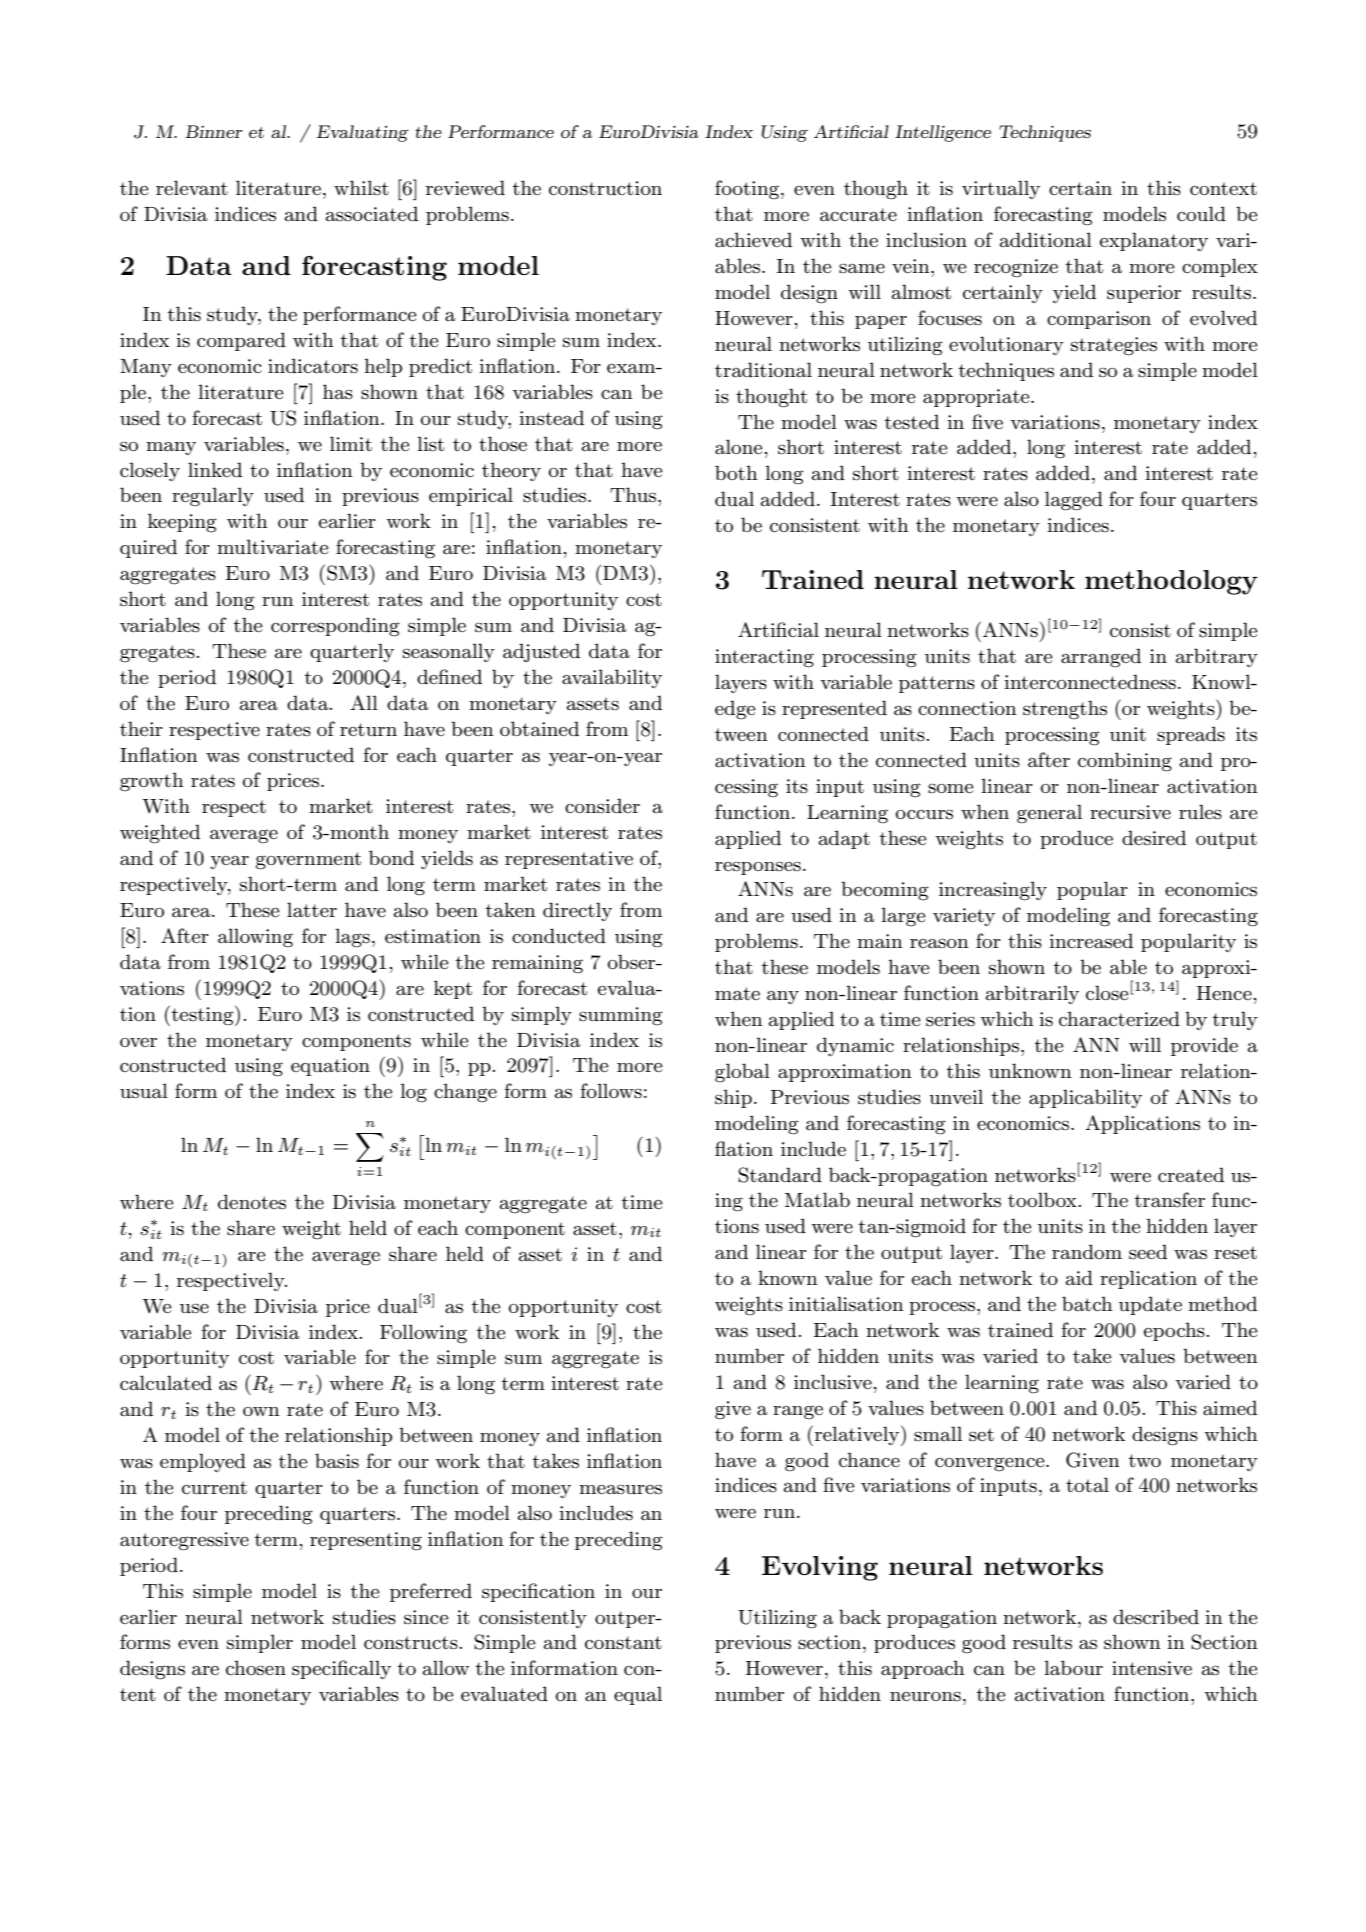 The width and height of the screenshot is (1366, 1932). I want to click on latter, so click(312, 910).
